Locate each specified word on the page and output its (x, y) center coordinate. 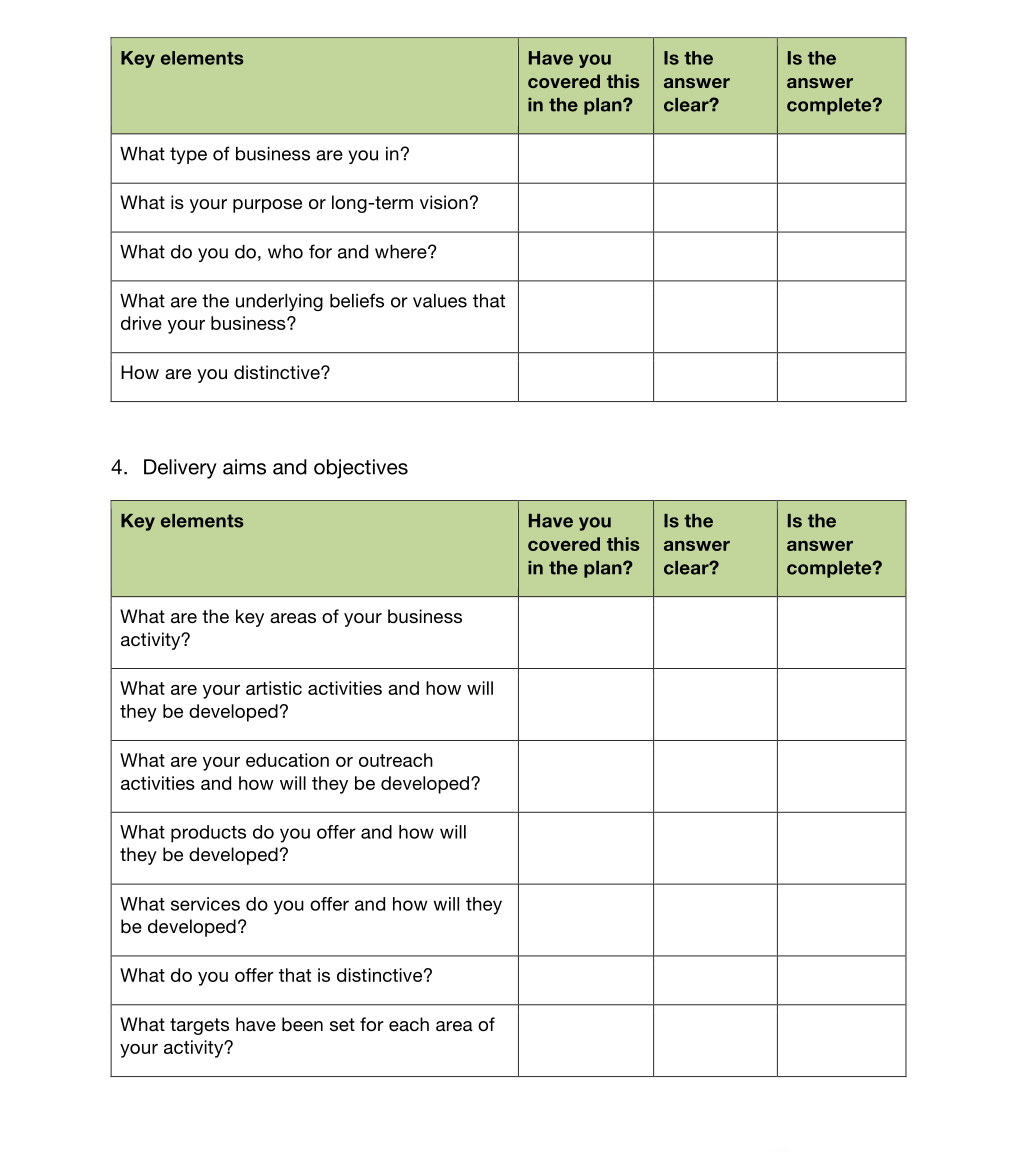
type (188, 155)
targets (199, 1026)
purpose (267, 206)
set (342, 1024)
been (302, 1024)
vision (444, 202)
